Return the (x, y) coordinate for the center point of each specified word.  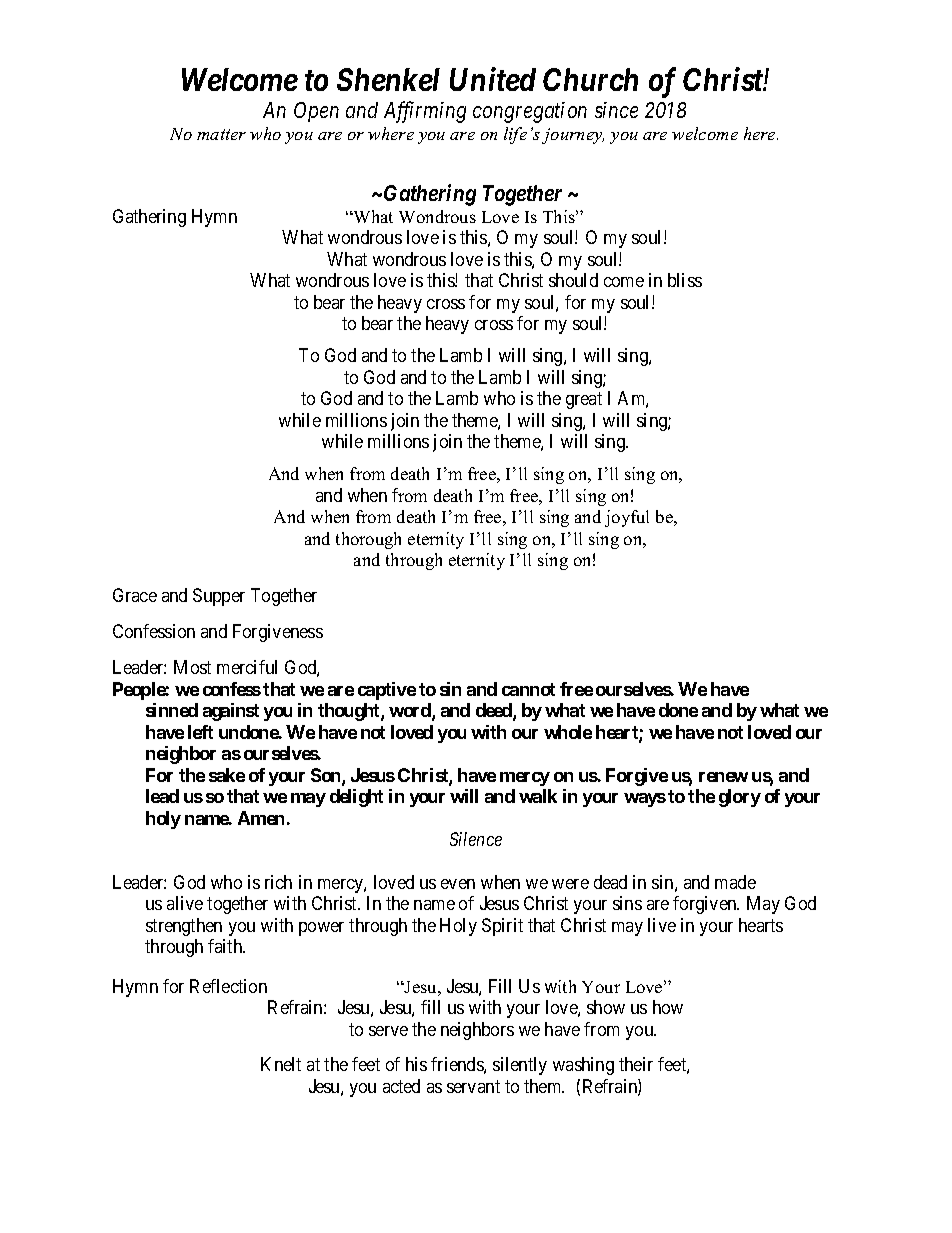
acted (401, 1086)
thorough (368, 540)
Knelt (281, 1064)
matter (221, 134)
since (616, 110)
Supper (219, 597)
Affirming (425, 112)
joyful (627, 518)
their (636, 1064)
